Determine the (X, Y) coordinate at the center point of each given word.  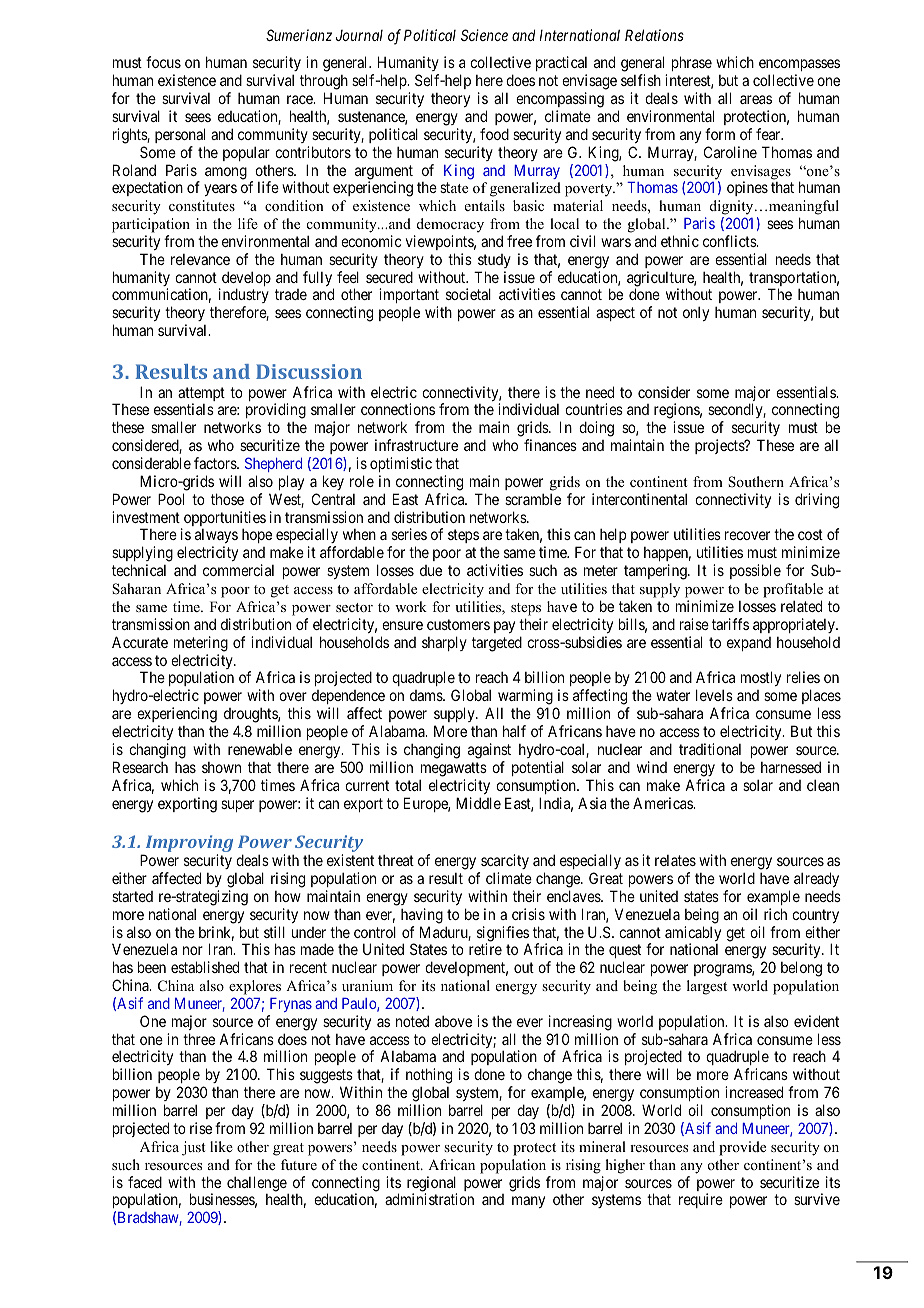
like (221, 1146)
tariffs (730, 624)
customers (458, 624)
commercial (238, 570)
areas (756, 99)
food (494, 134)
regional (432, 1185)
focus (163, 62)
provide (742, 1148)
